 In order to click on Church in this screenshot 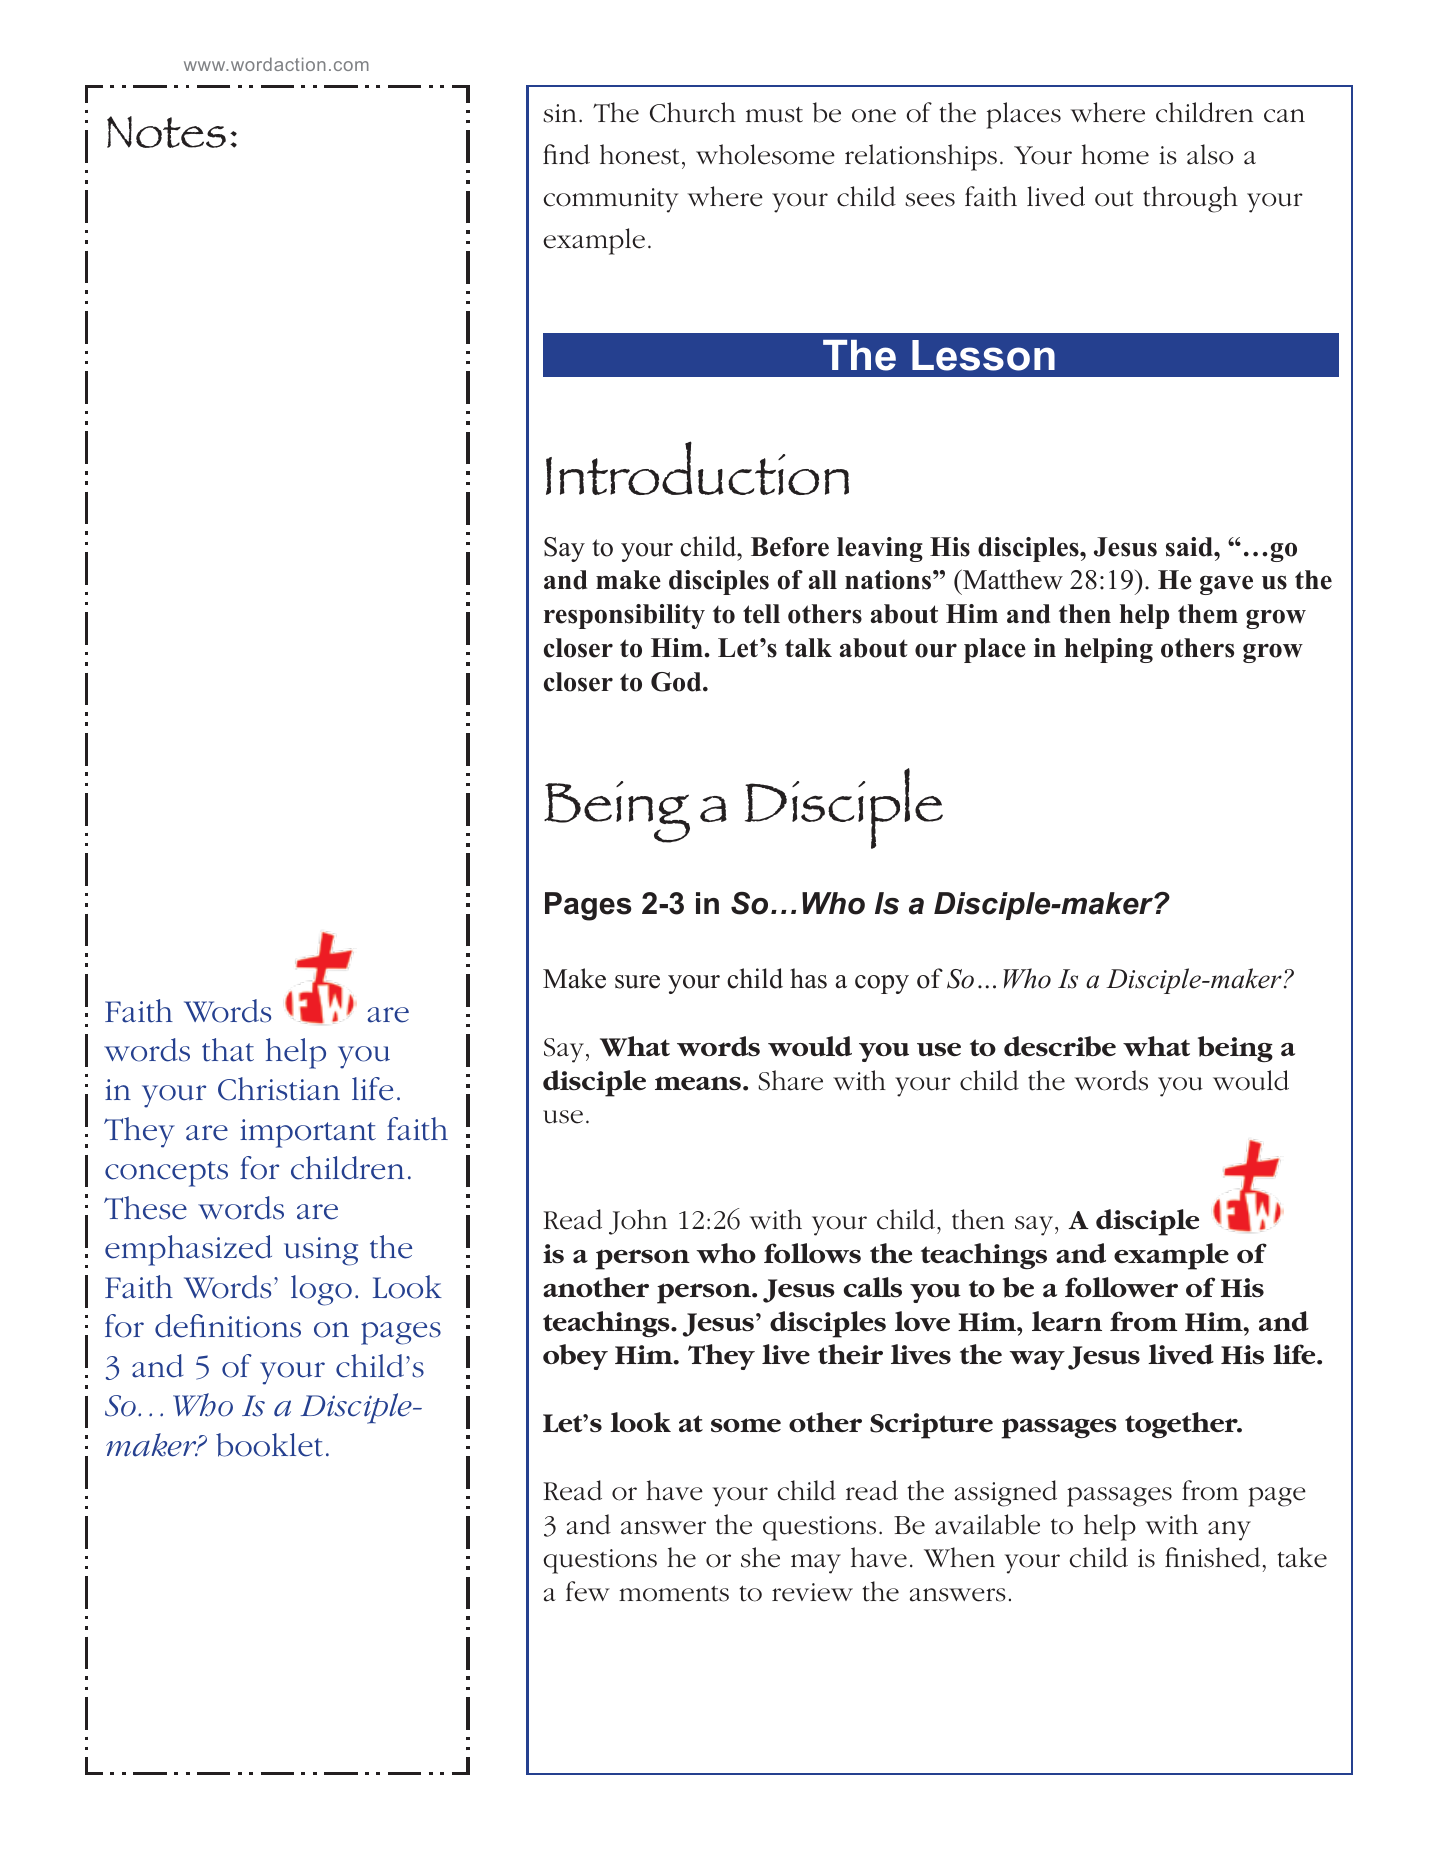, I will do `click(693, 112)`.
